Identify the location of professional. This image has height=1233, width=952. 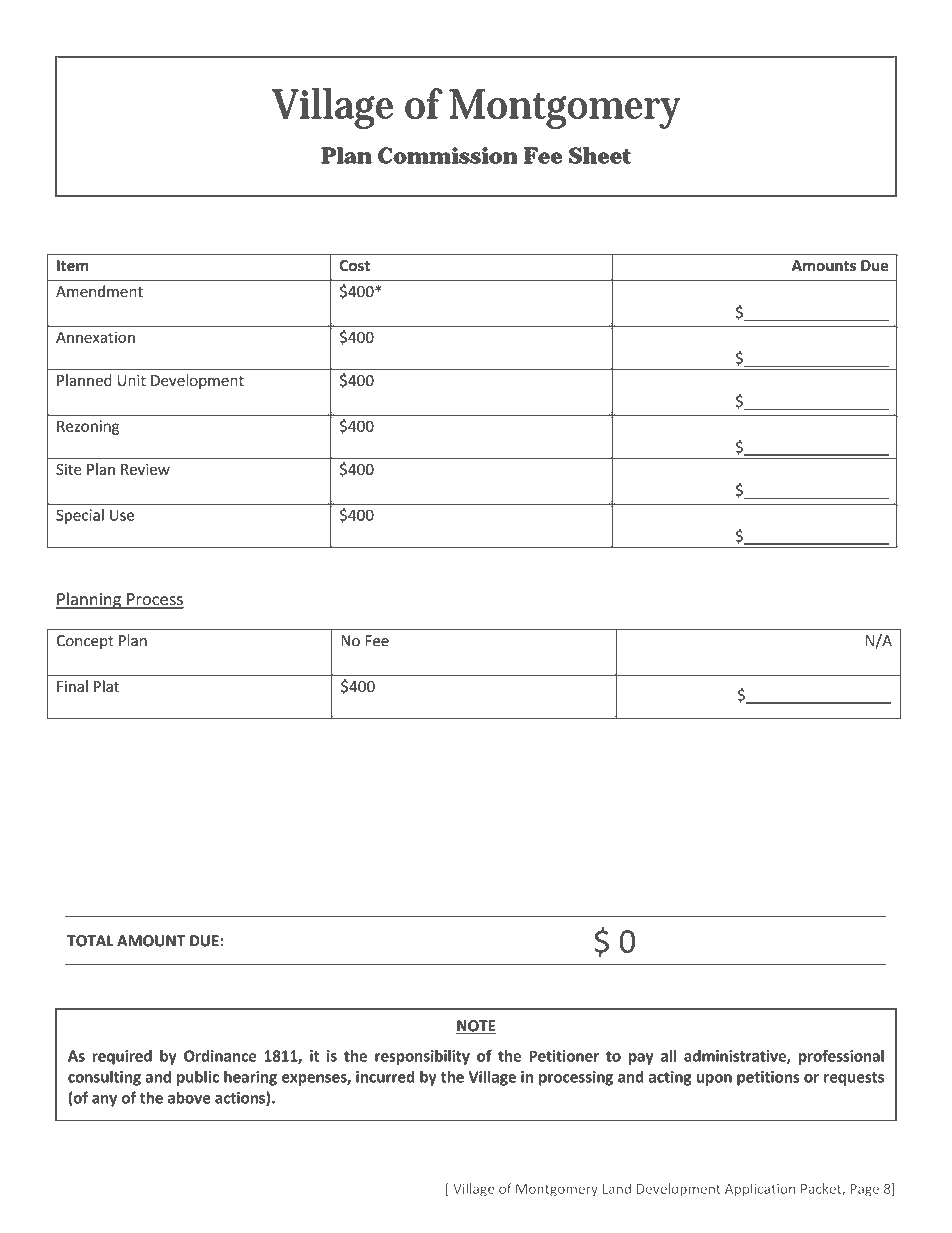
(841, 1057).
